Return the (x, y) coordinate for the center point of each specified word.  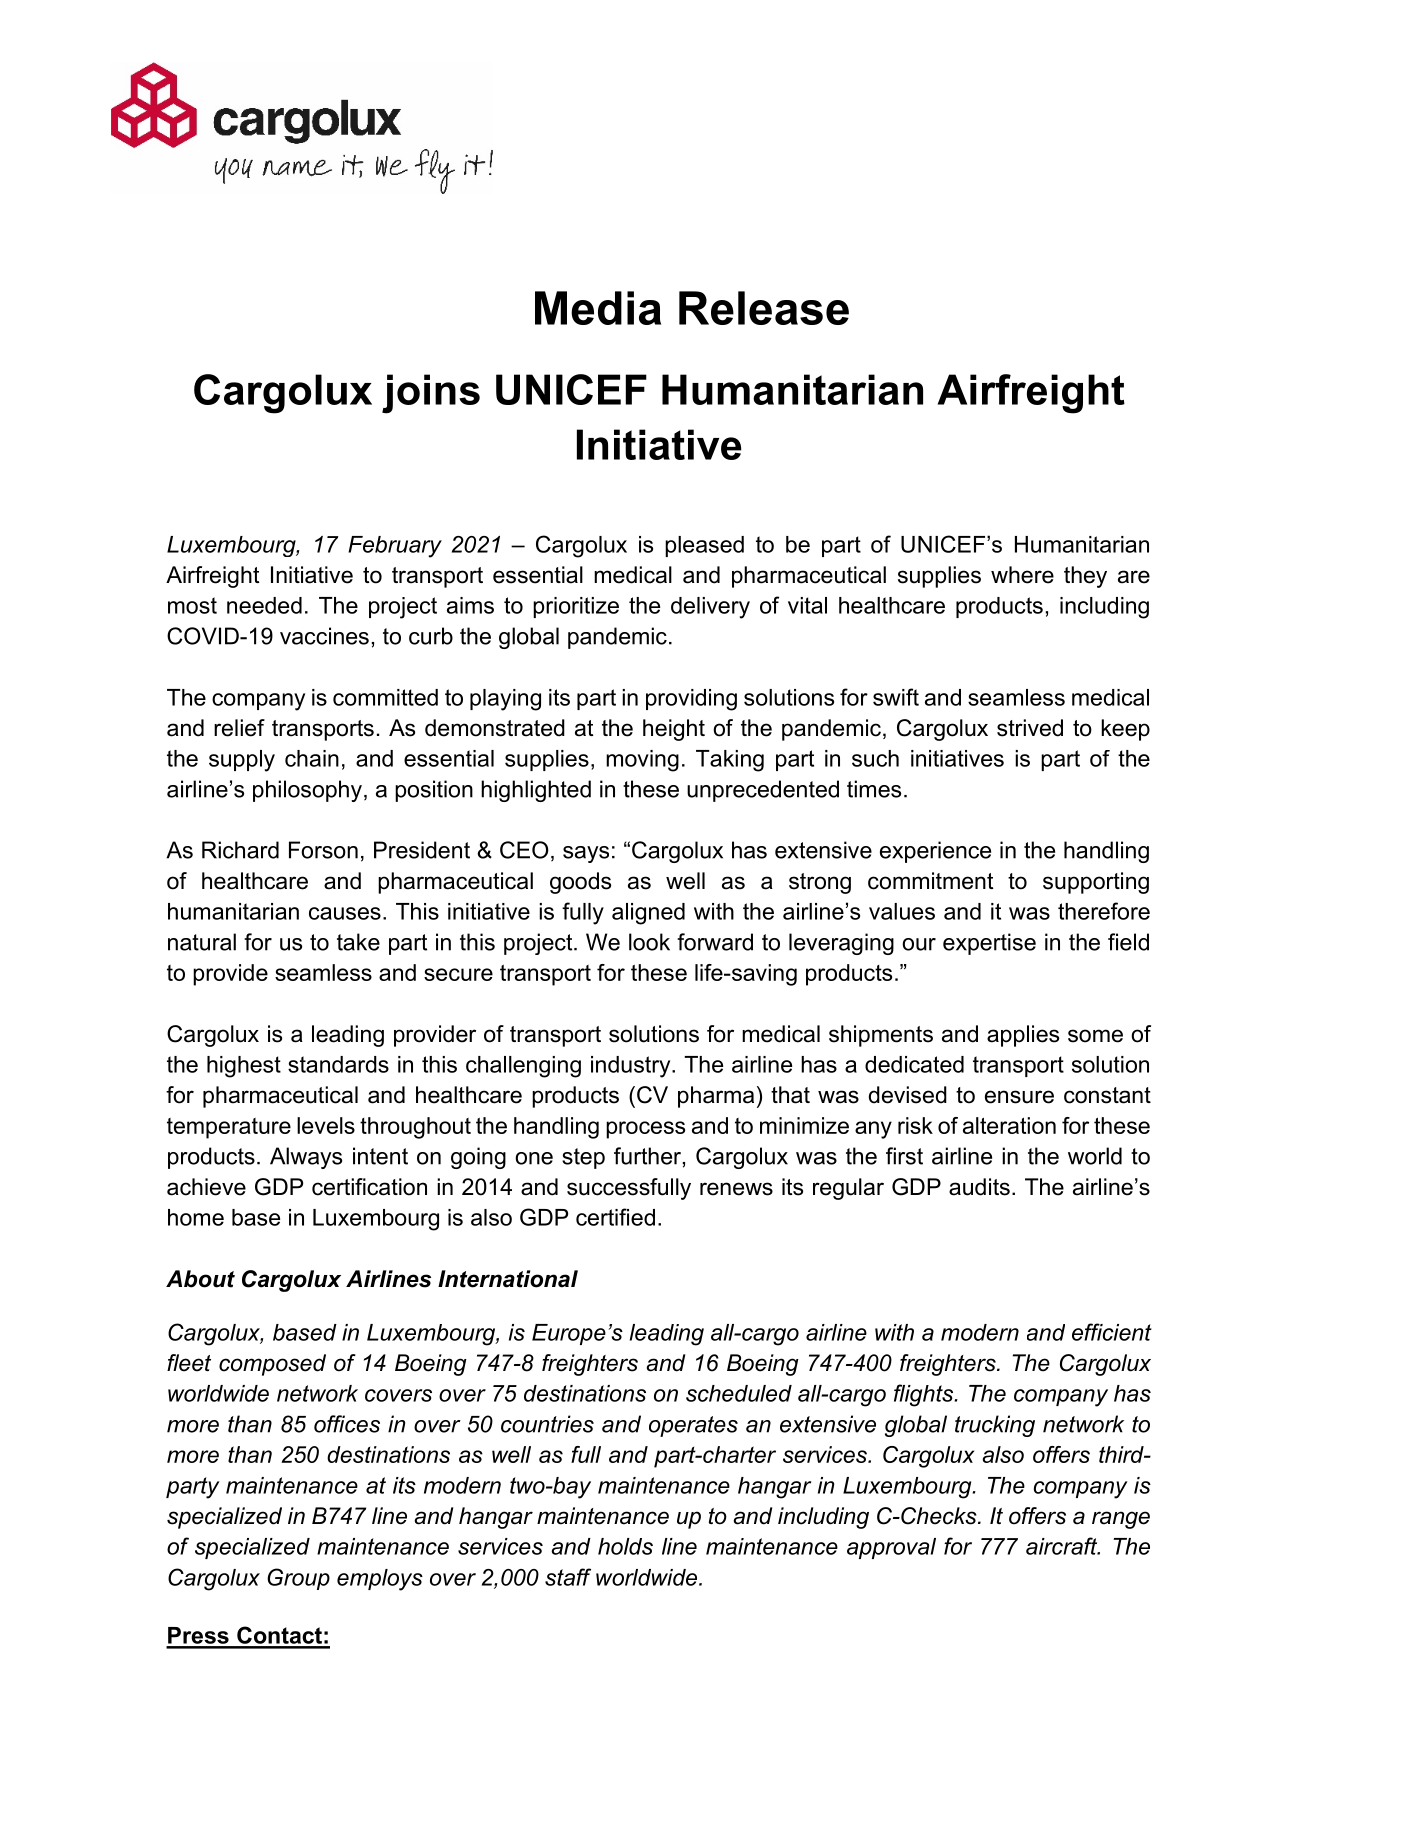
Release (764, 308)
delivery (710, 608)
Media (598, 308)
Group (298, 1579)
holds (625, 1546)
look (649, 942)
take (358, 942)
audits (979, 1187)
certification (369, 1187)
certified (615, 1217)
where (1022, 575)
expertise (989, 944)
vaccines (324, 636)
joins (431, 394)
